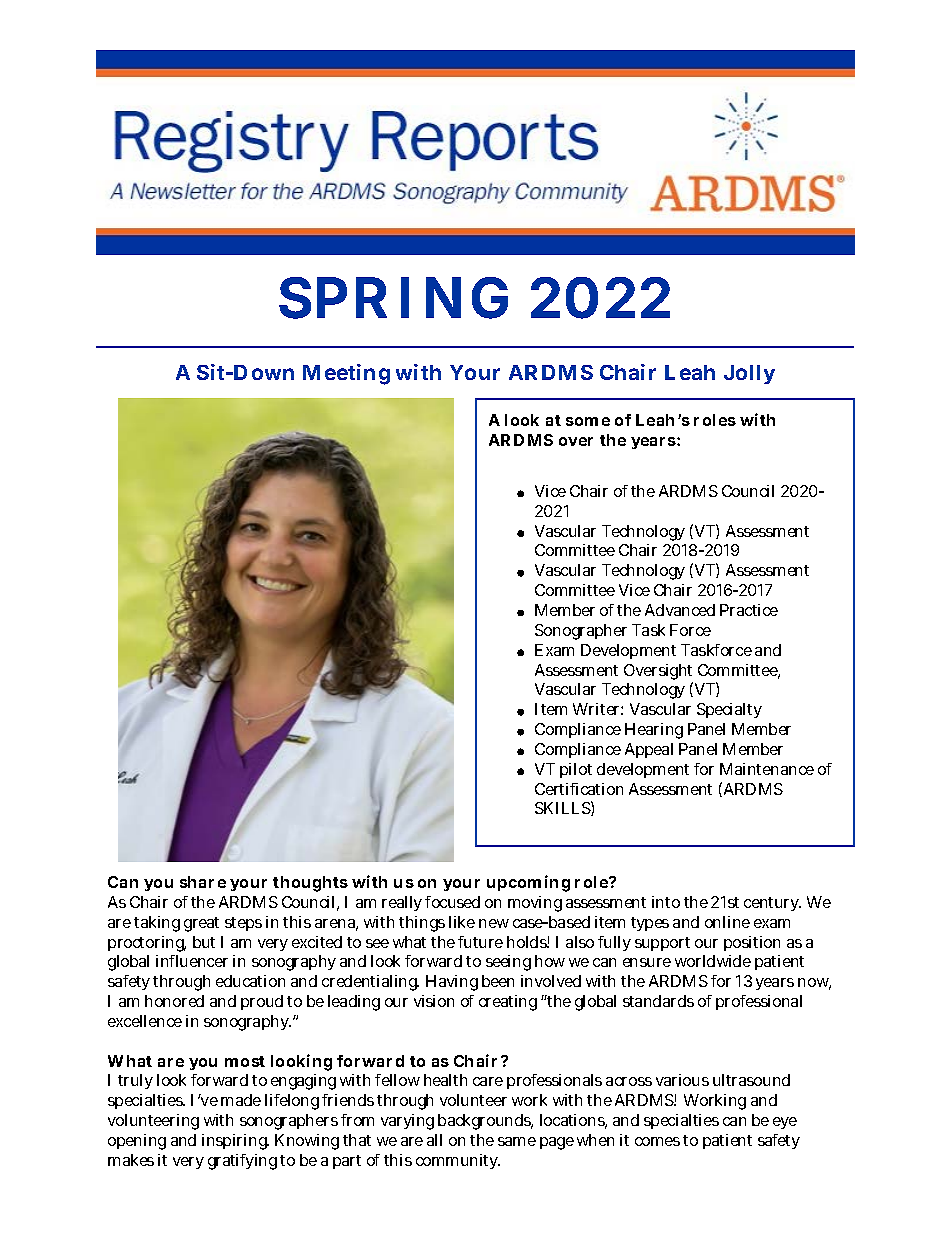  What do you see at coordinates (749, 374) in the page?
I see `Jolly` at bounding box center [749, 374].
